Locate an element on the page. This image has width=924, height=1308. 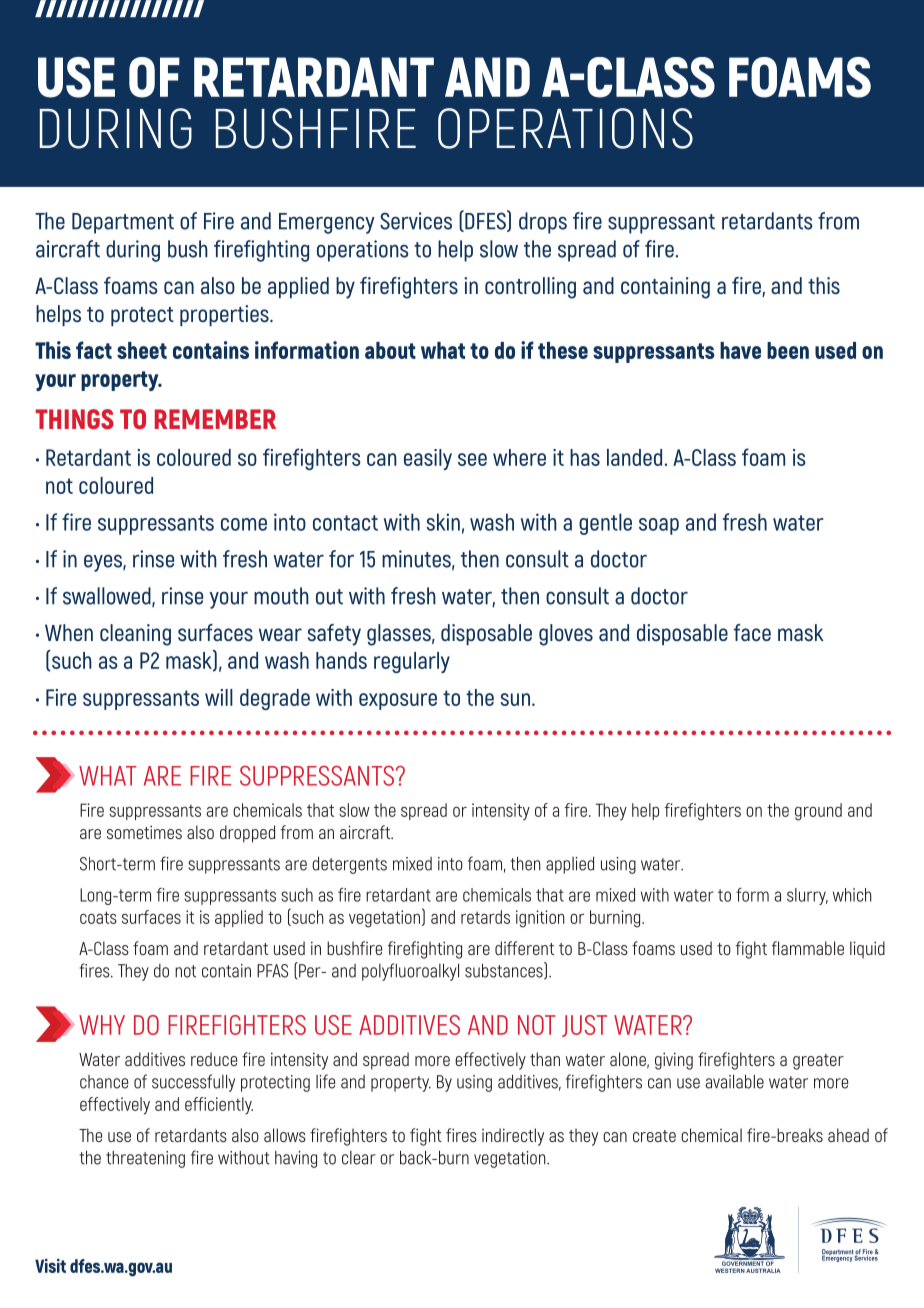
skin is located at coordinates (443, 522).
